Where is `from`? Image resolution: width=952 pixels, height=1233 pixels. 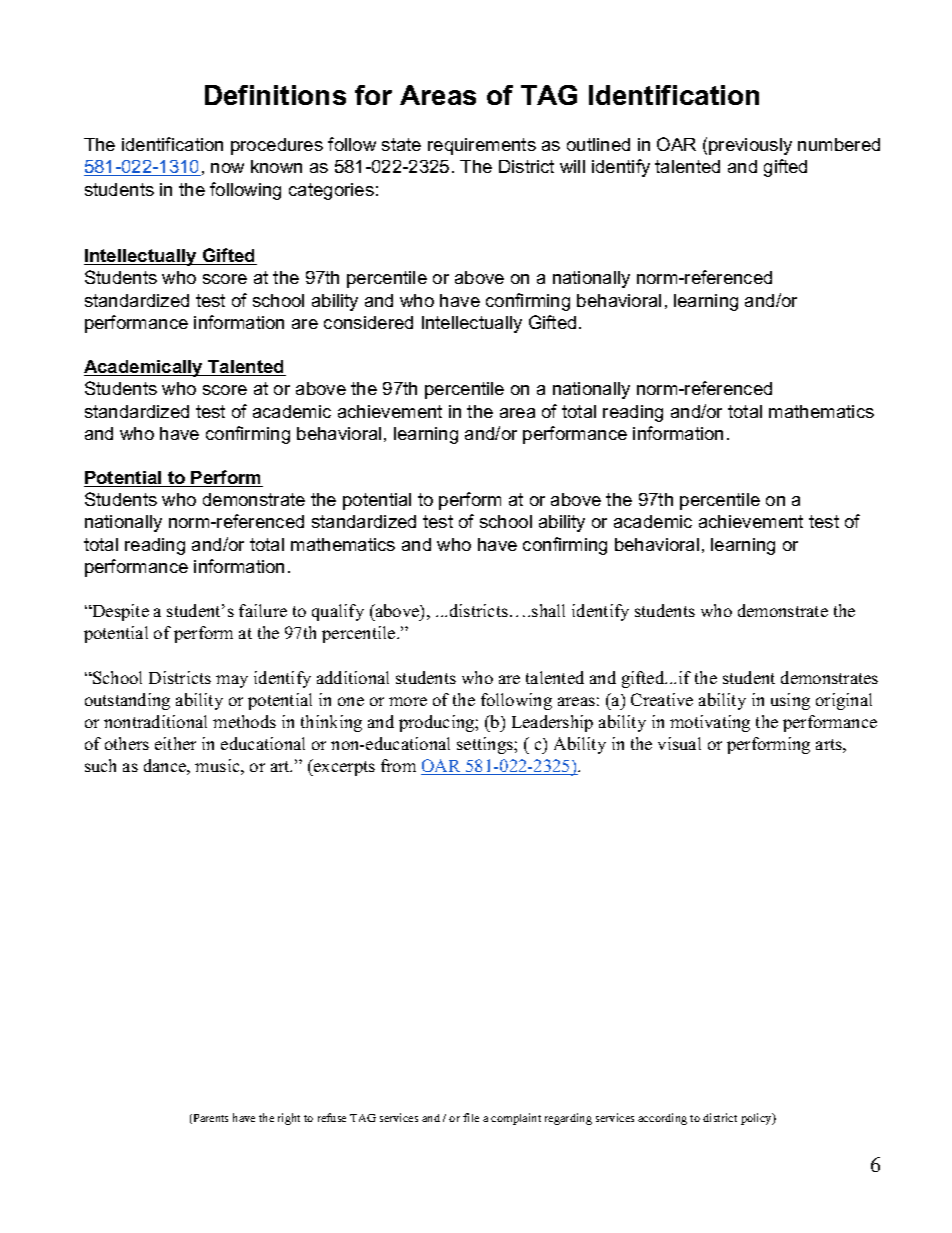
from is located at coordinates (398, 765).
